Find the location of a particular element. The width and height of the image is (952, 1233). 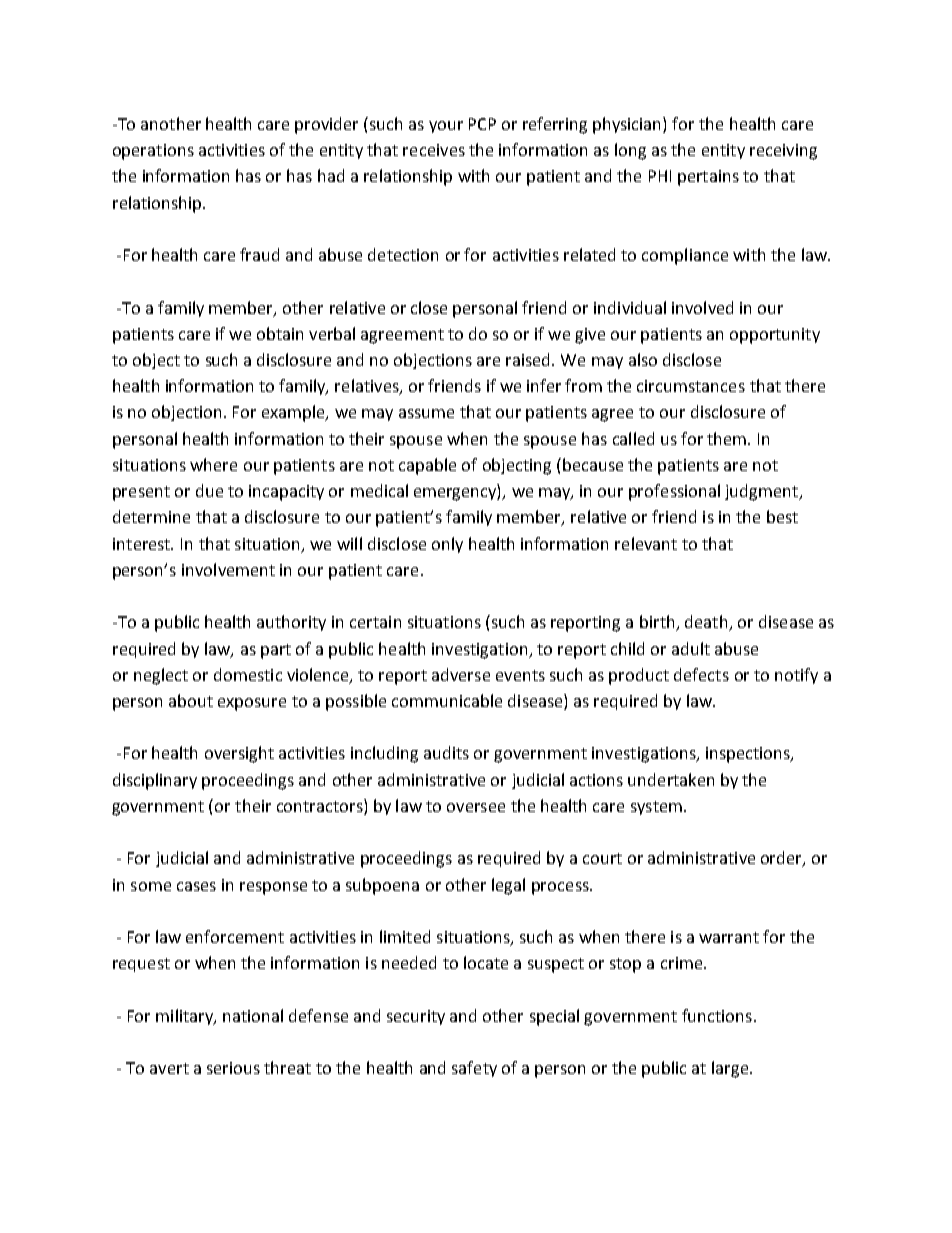

only is located at coordinates (447, 545).
